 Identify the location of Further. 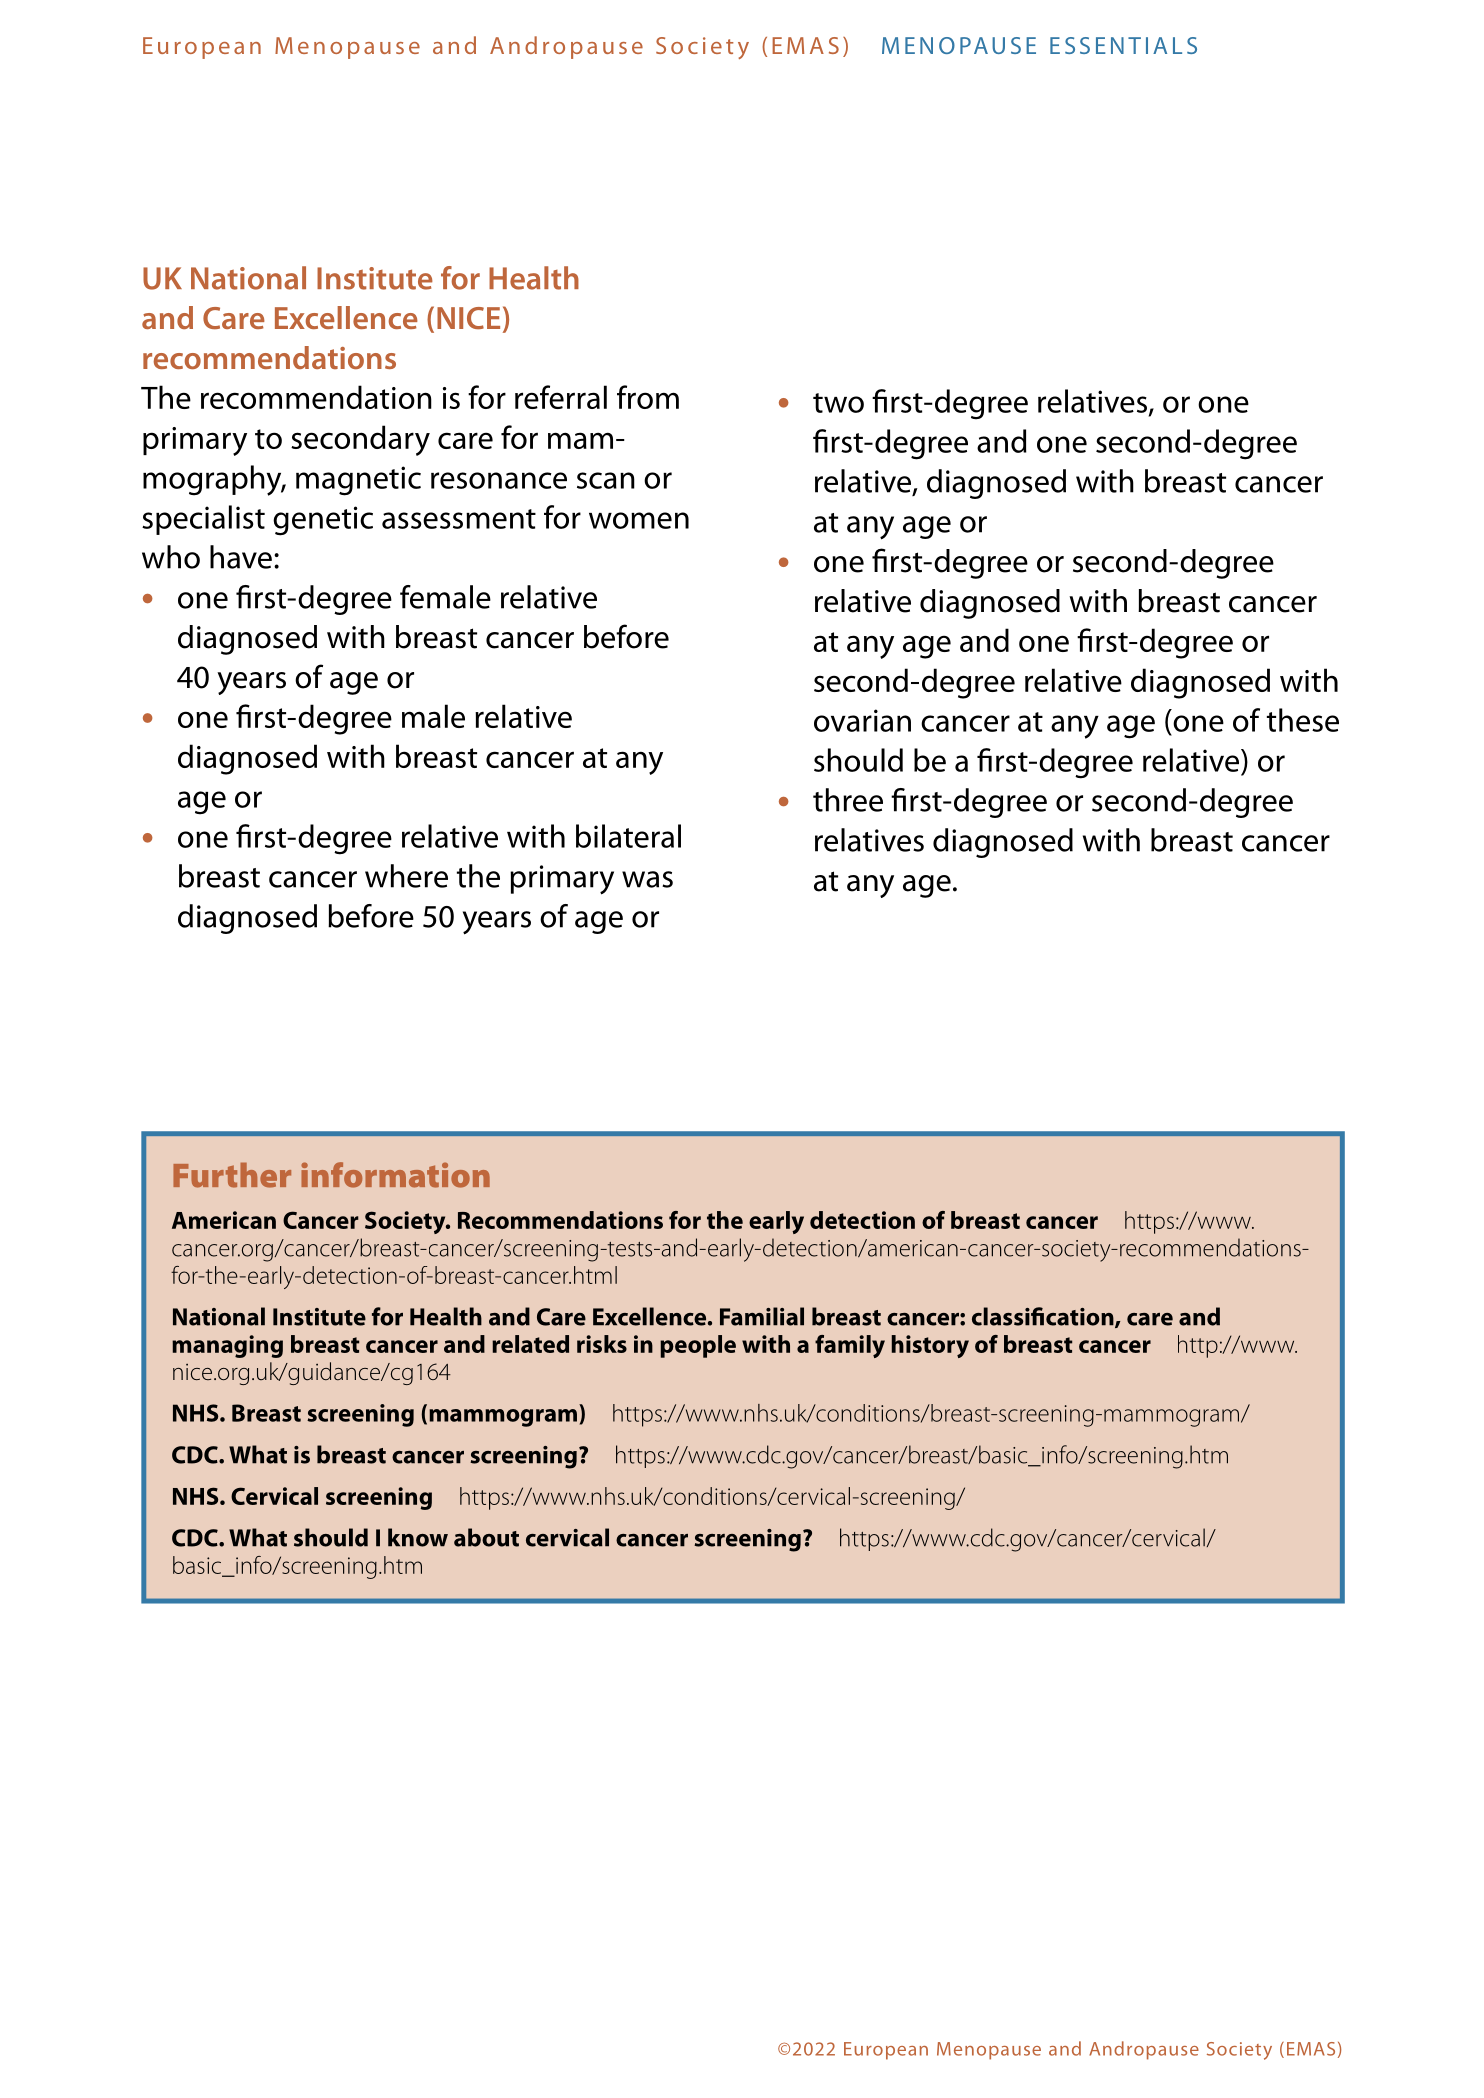
(232, 1175).
